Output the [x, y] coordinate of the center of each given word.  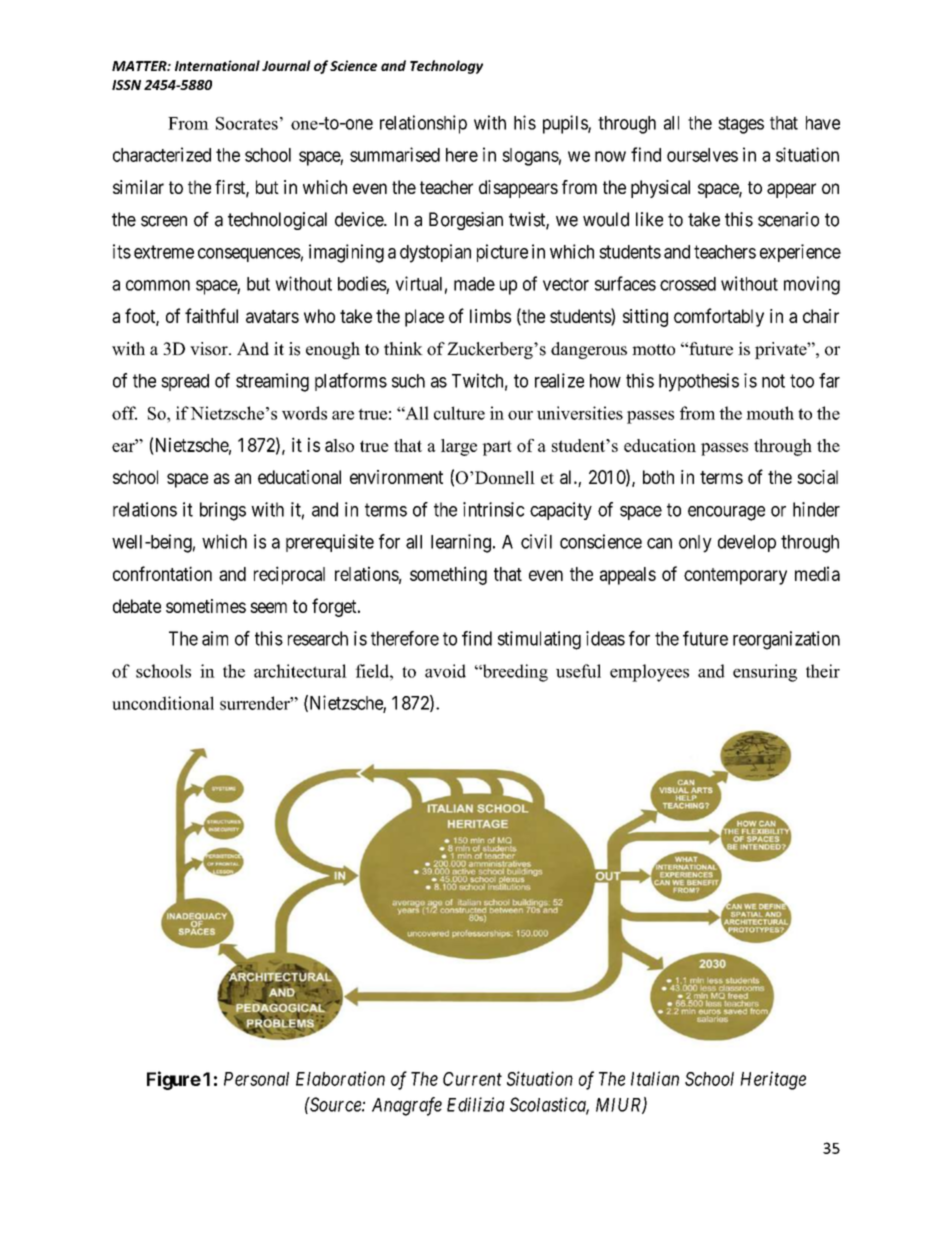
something [448, 575]
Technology [446, 67]
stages [741, 125]
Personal [256, 1079]
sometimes [206, 606]
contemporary [735, 576]
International [217, 65]
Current [472, 1079]
